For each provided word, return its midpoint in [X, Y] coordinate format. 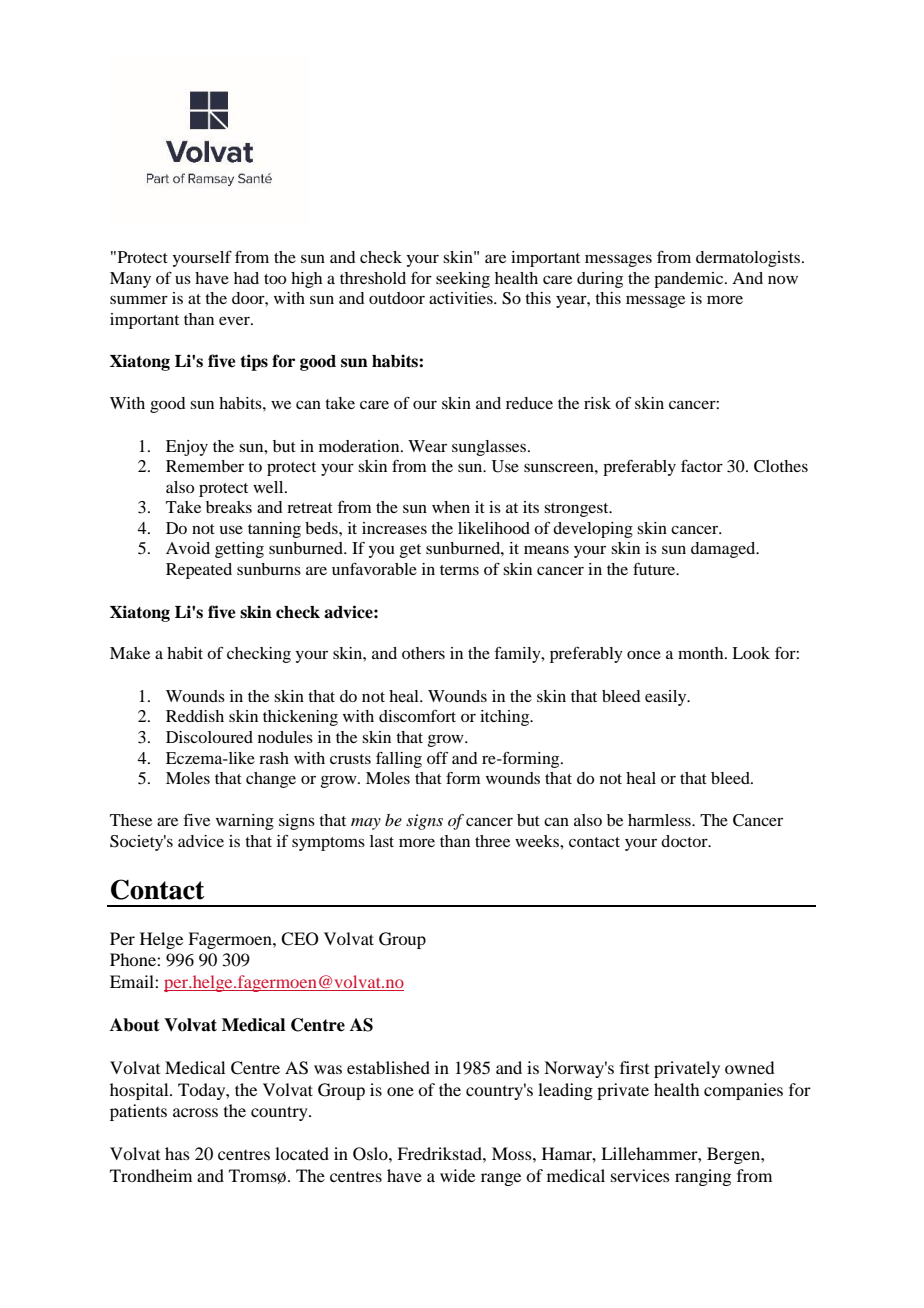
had [246, 278]
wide [457, 1175]
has [177, 1153]
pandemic [690, 280]
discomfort [417, 715]
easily [667, 698]
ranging [703, 1177]
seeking [463, 280]
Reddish [195, 716]
